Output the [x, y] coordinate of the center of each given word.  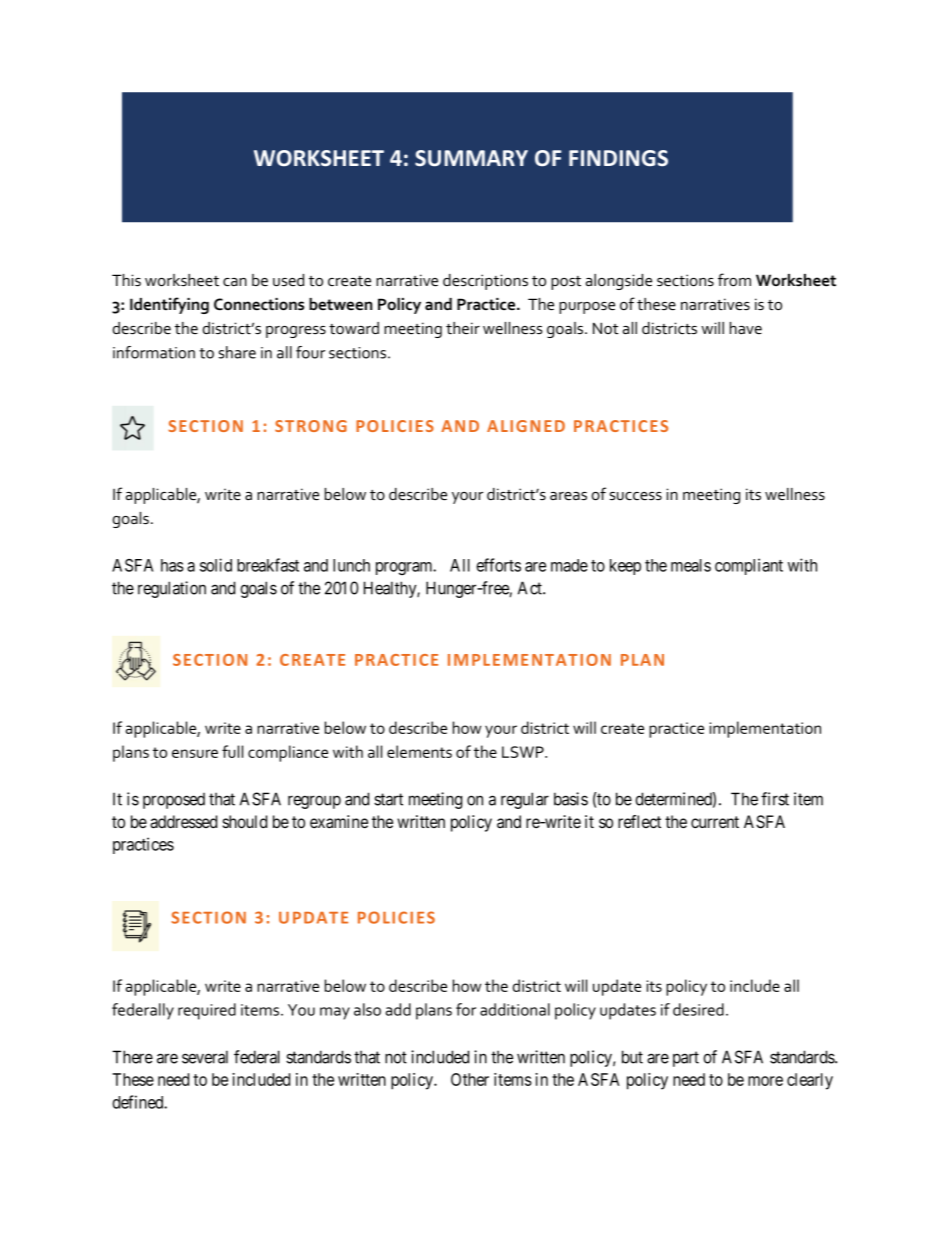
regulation [172, 589]
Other [470, 1079]
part [686, 1059]
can [235, 282]
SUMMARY [471, 158]
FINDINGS [618, 158]
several [205, 1057]
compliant [749, 566]
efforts [498, 565]
